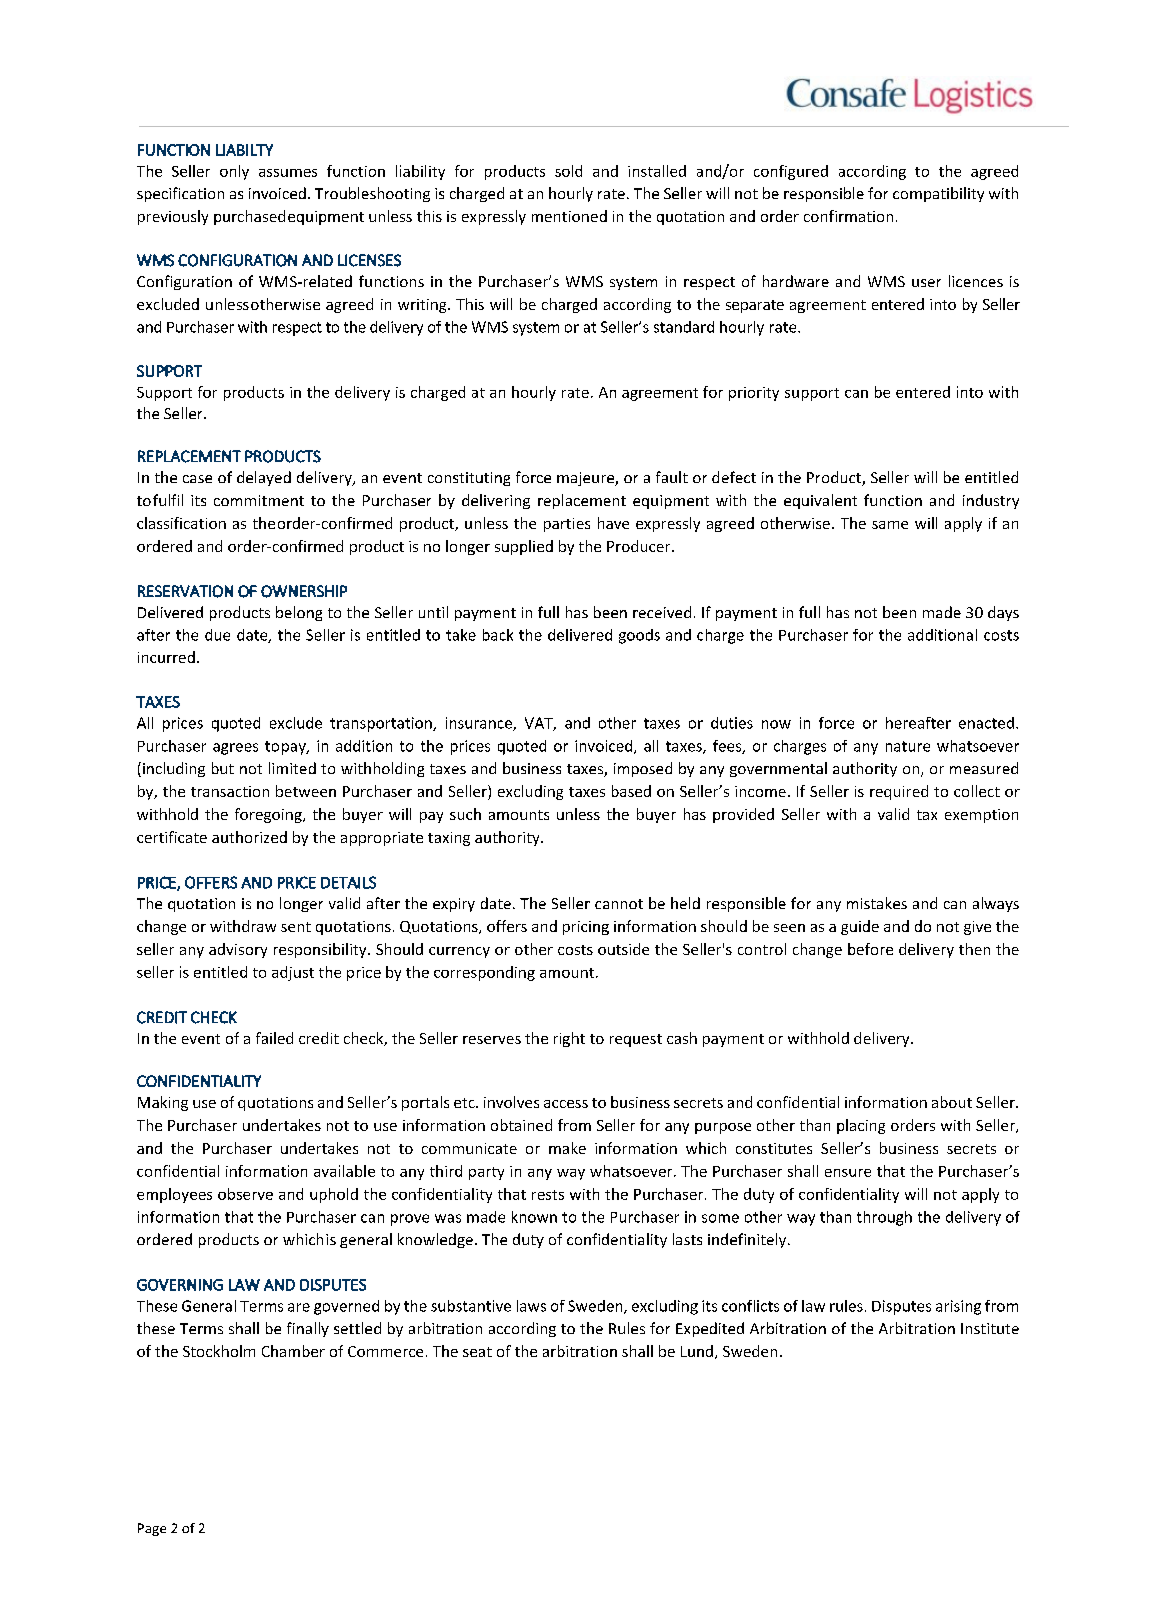  I want to click on mentioned, so click(569, 216).
